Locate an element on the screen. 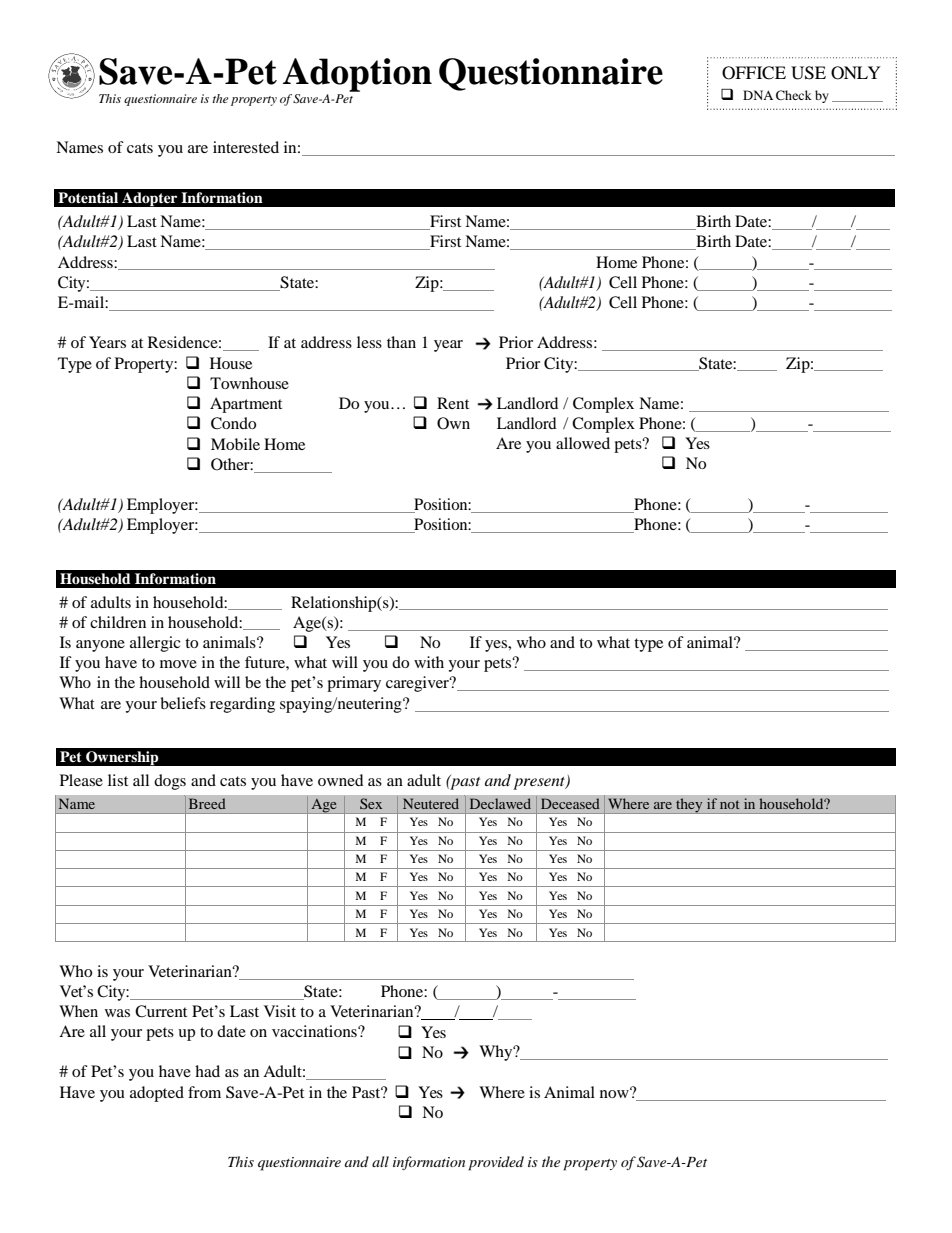 This screenshot has height=1233, width=952. DNA is located at coordinates (758, 95).
